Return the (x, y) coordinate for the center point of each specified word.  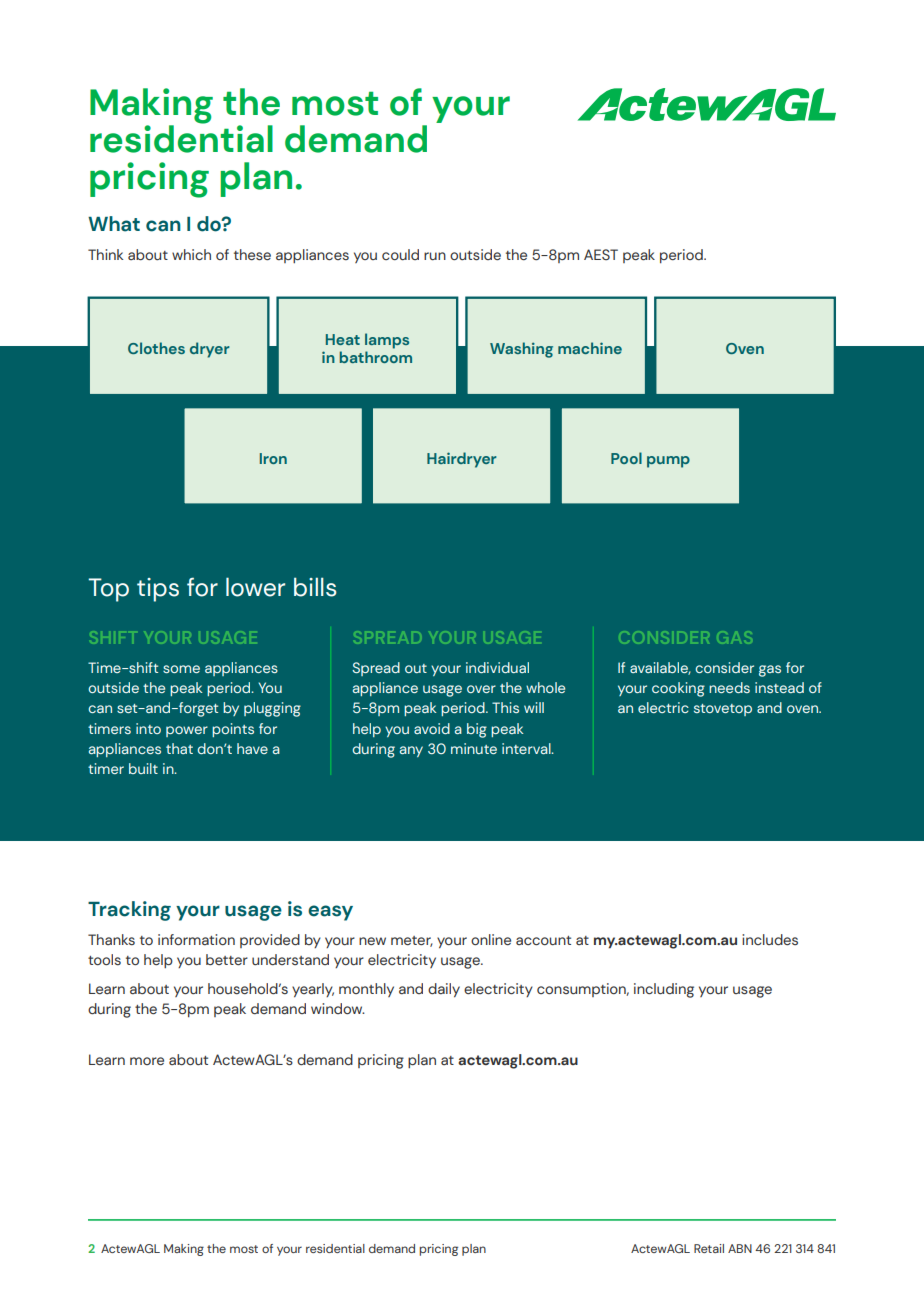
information (196, 939)
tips (158, 590)
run (435, 256)
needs (729, 687)
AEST (601, 254)
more (147, 1061)
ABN (740, 1248)
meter (412, 941)
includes (770, 940)
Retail (709, 1248)
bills (315, 587)
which (191, 254)
